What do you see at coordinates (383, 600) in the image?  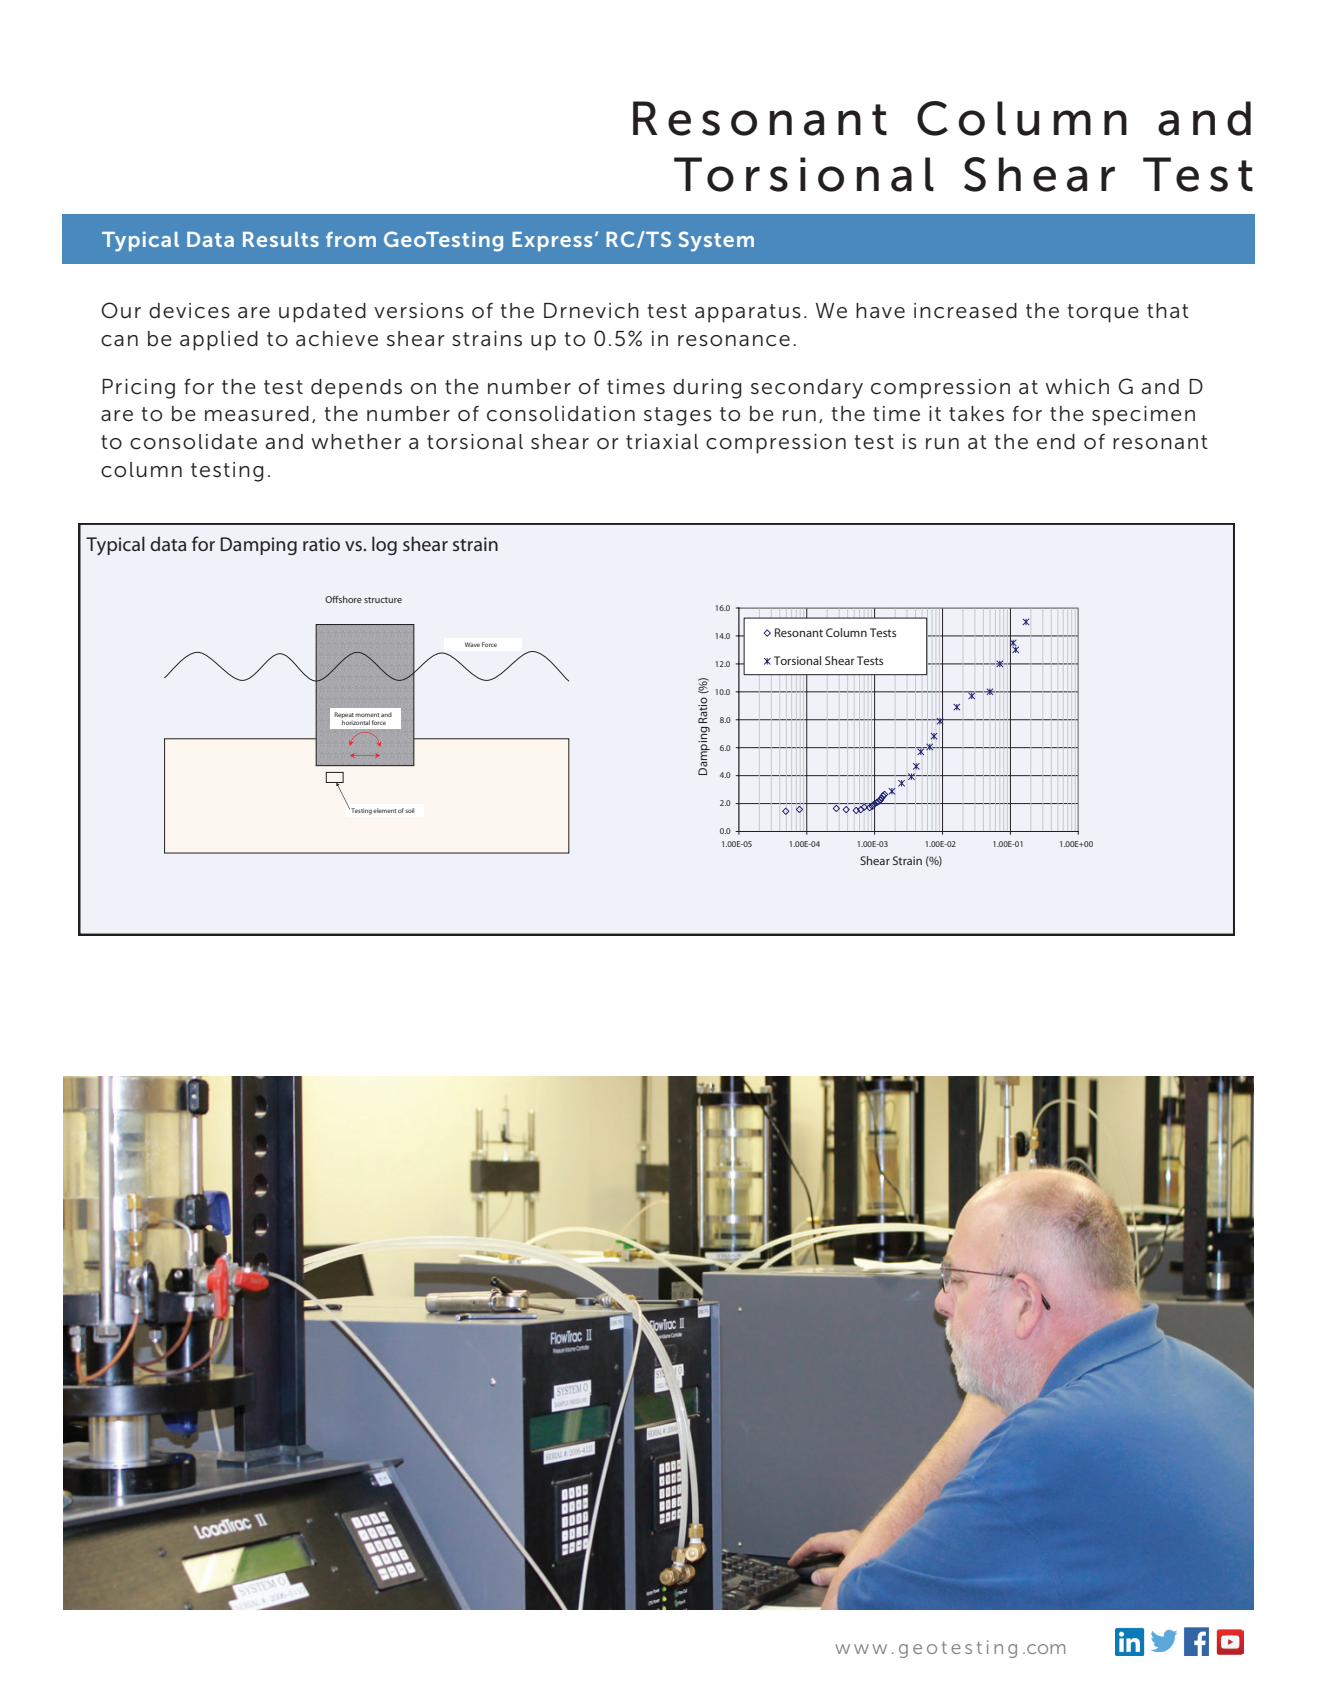 I see `structure` at bounding box center [383, 600].
